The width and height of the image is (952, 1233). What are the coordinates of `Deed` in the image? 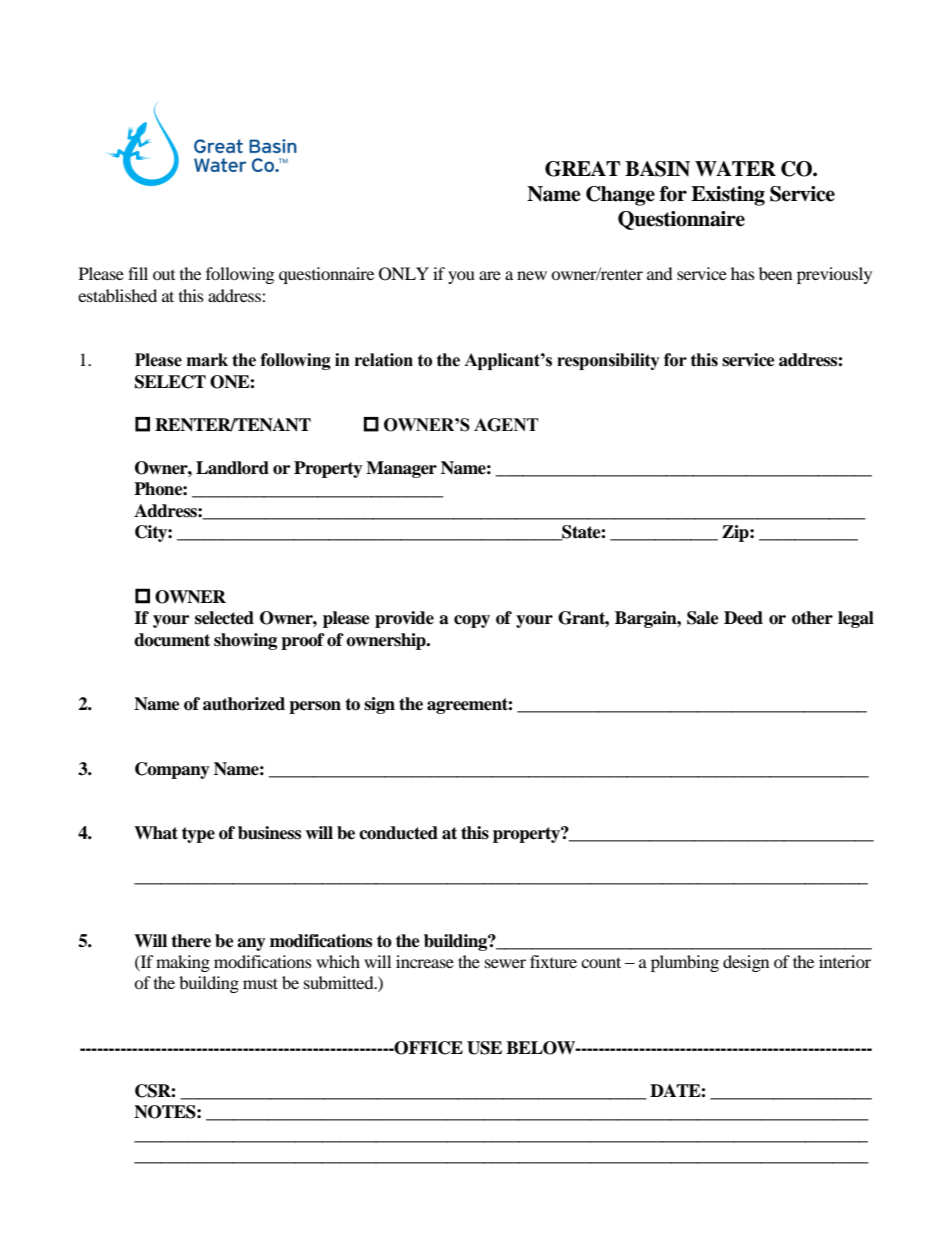 It's located at (743, 618).
